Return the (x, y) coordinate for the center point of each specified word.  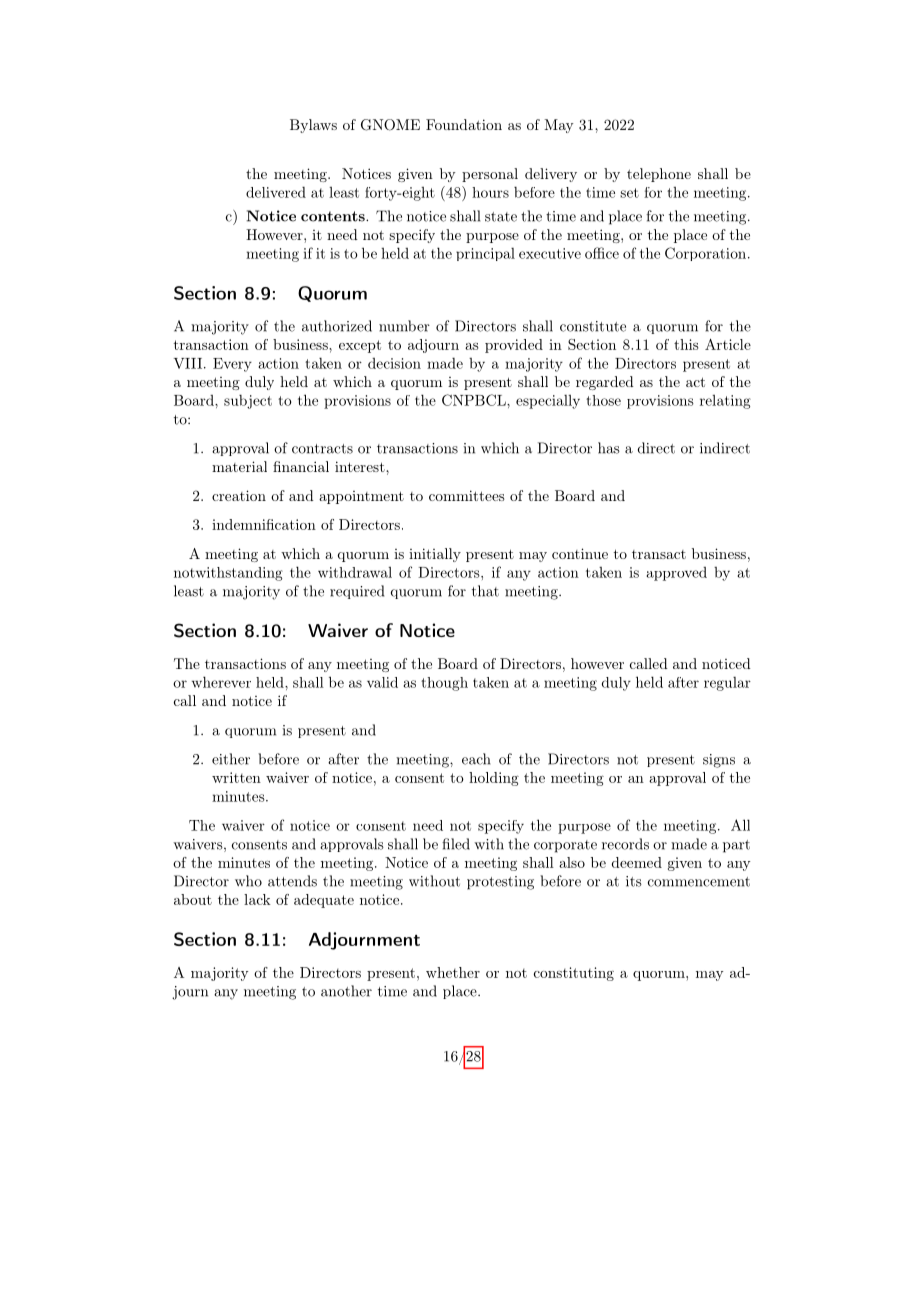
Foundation (464, 124)
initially (435, 555)
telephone (659, 175)
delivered (276, 192)
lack (257, 899)
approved (676, 574)
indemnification (264, 524)
